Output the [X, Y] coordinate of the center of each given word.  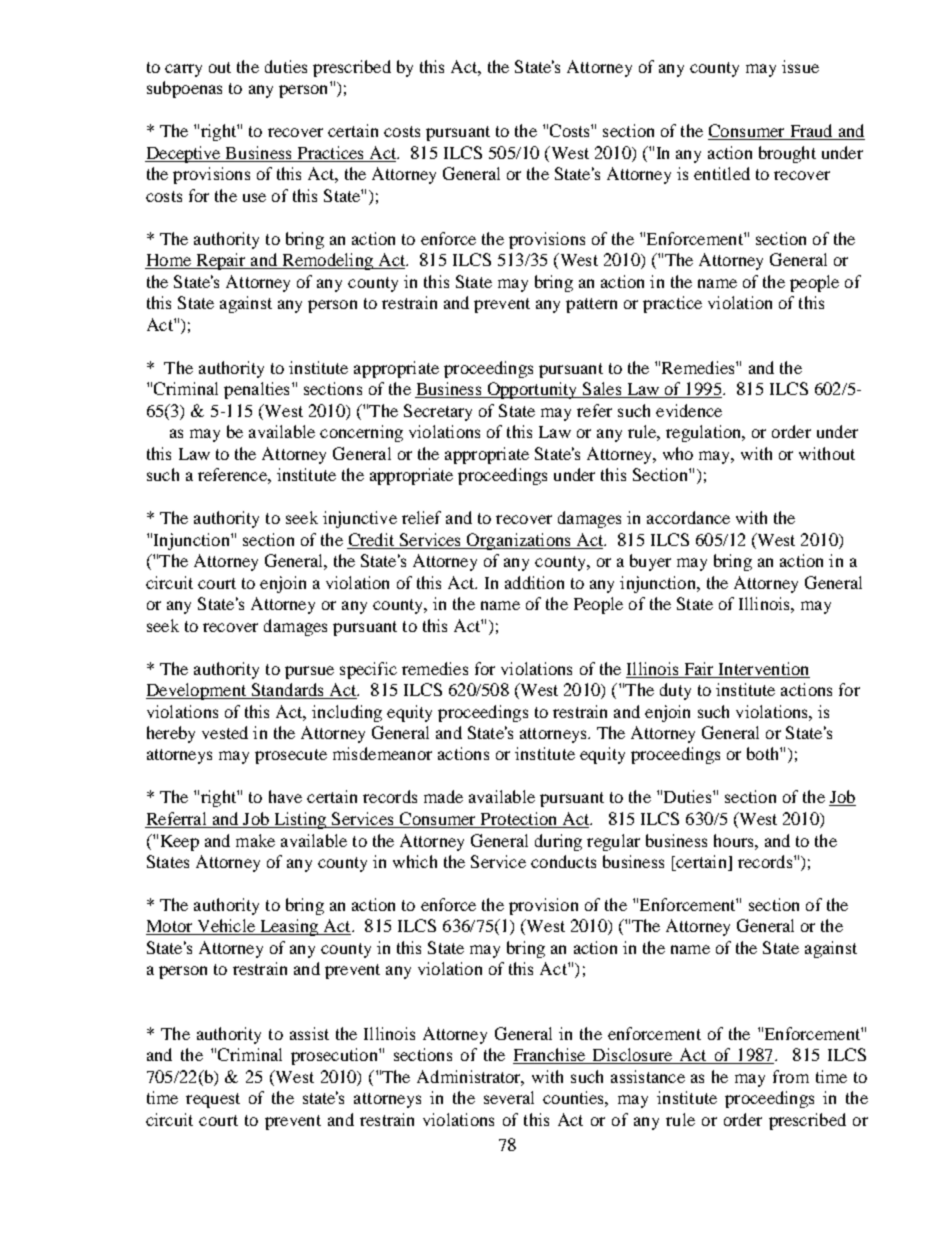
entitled [722, 173]
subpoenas [184, 89]
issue [800, 66]
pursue [309, 672]
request [213, 1100]
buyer [650, 562]
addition [534, 582]
